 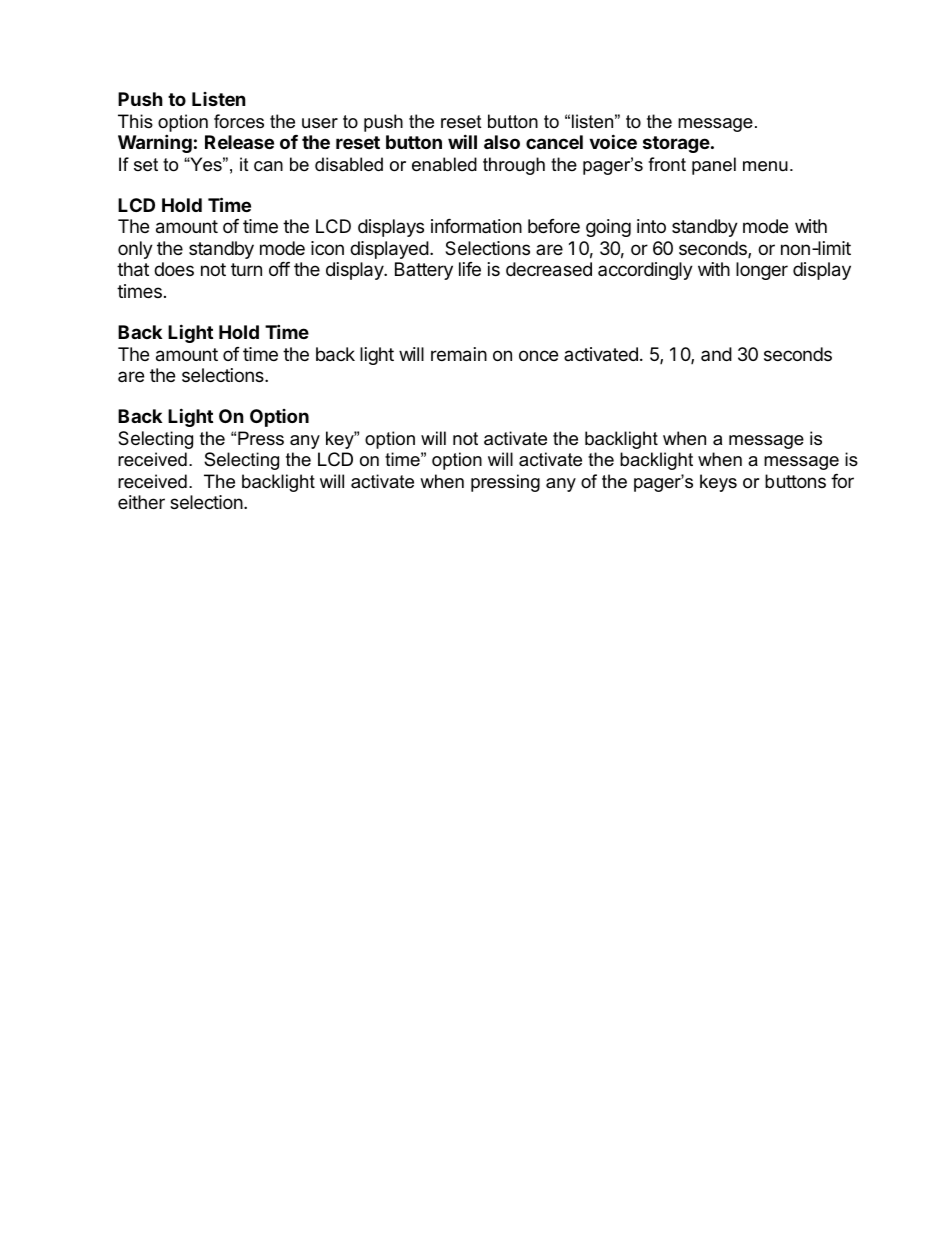 What do you see at coordinates (502, 142) in the page?
I see `also` at bounding box center [502, 142].
